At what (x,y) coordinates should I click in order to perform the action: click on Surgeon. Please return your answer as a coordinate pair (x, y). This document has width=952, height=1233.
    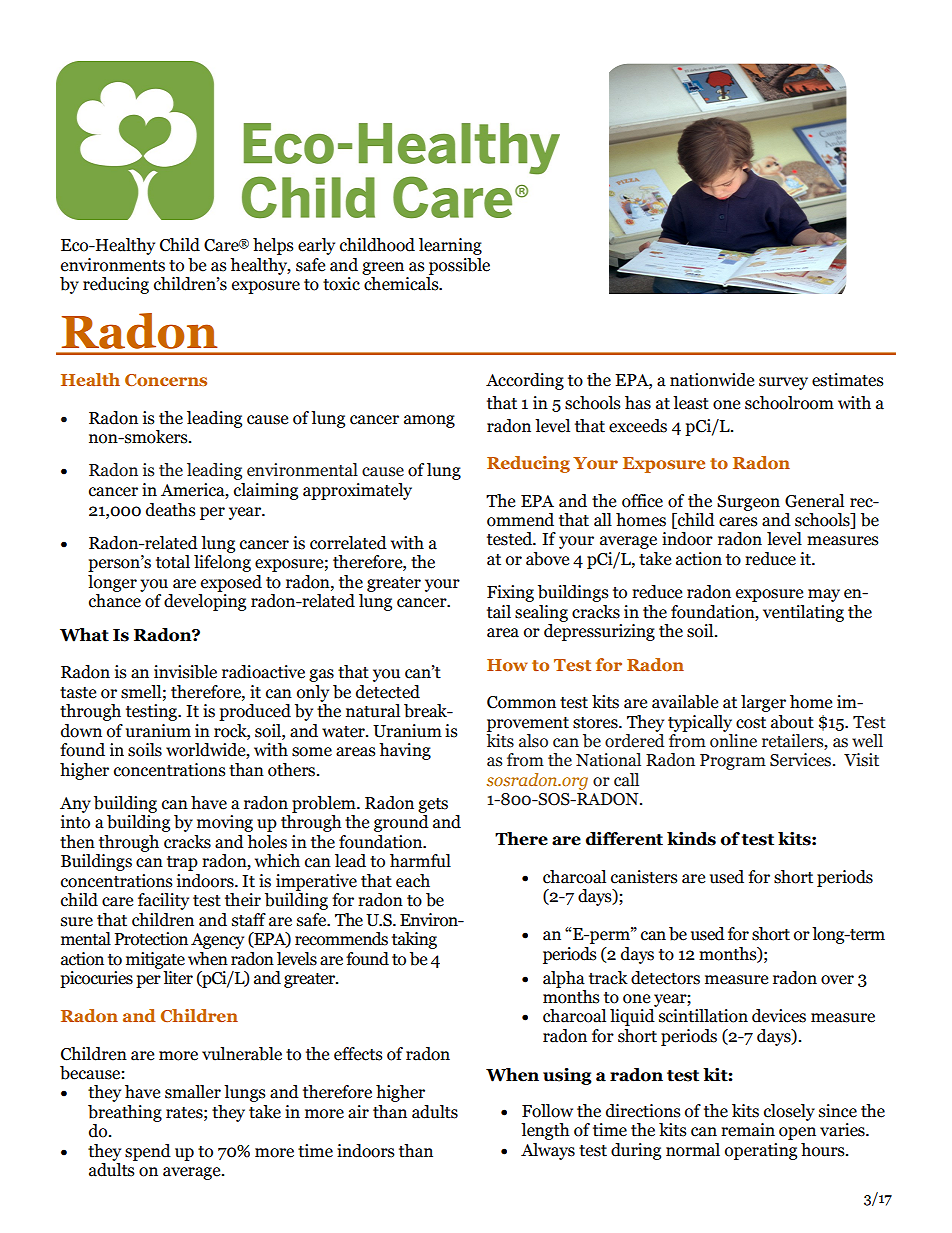
    Looking at the image, I should click on (748, 503).
